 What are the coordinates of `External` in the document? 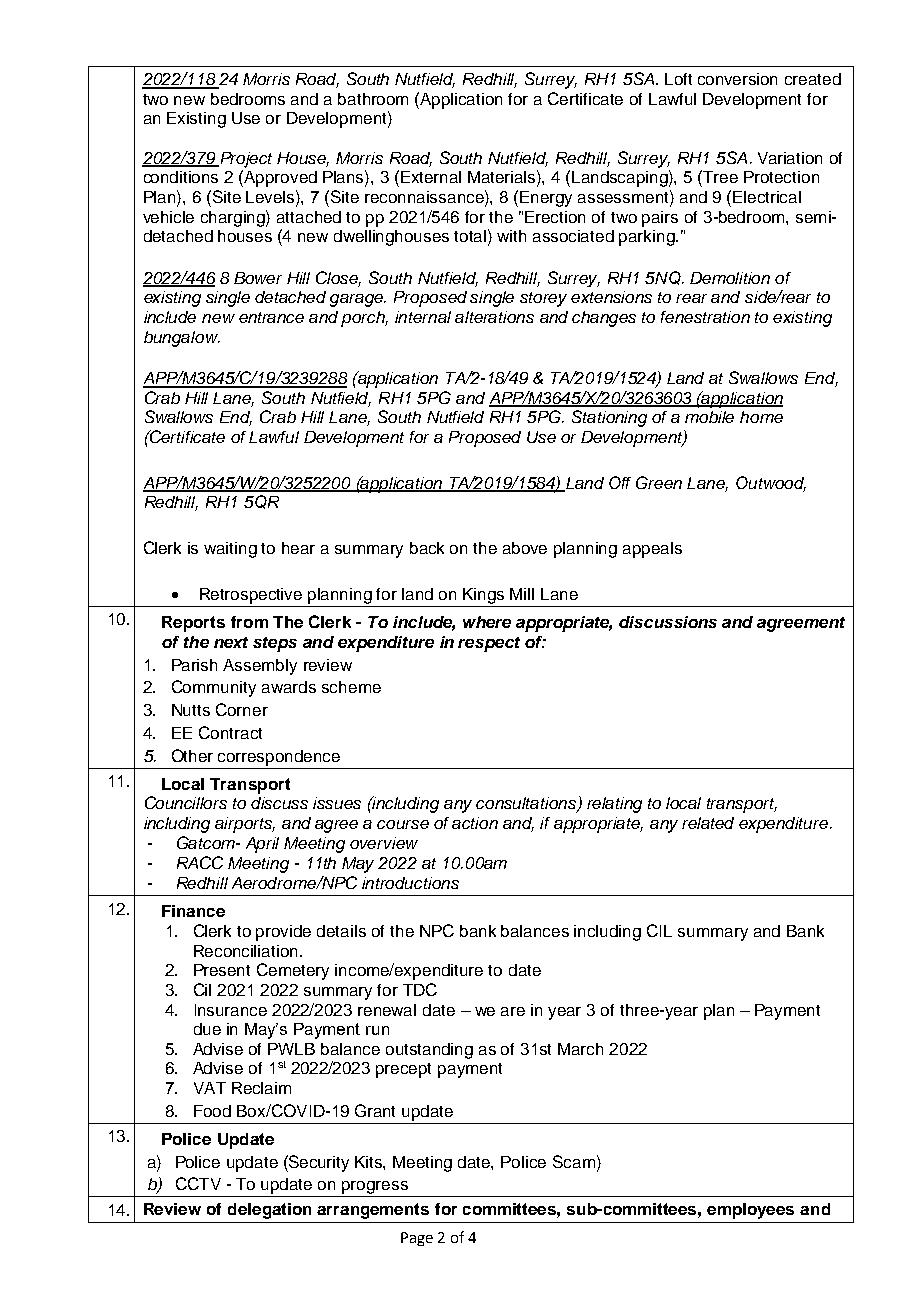 It's located at (431, 177).
